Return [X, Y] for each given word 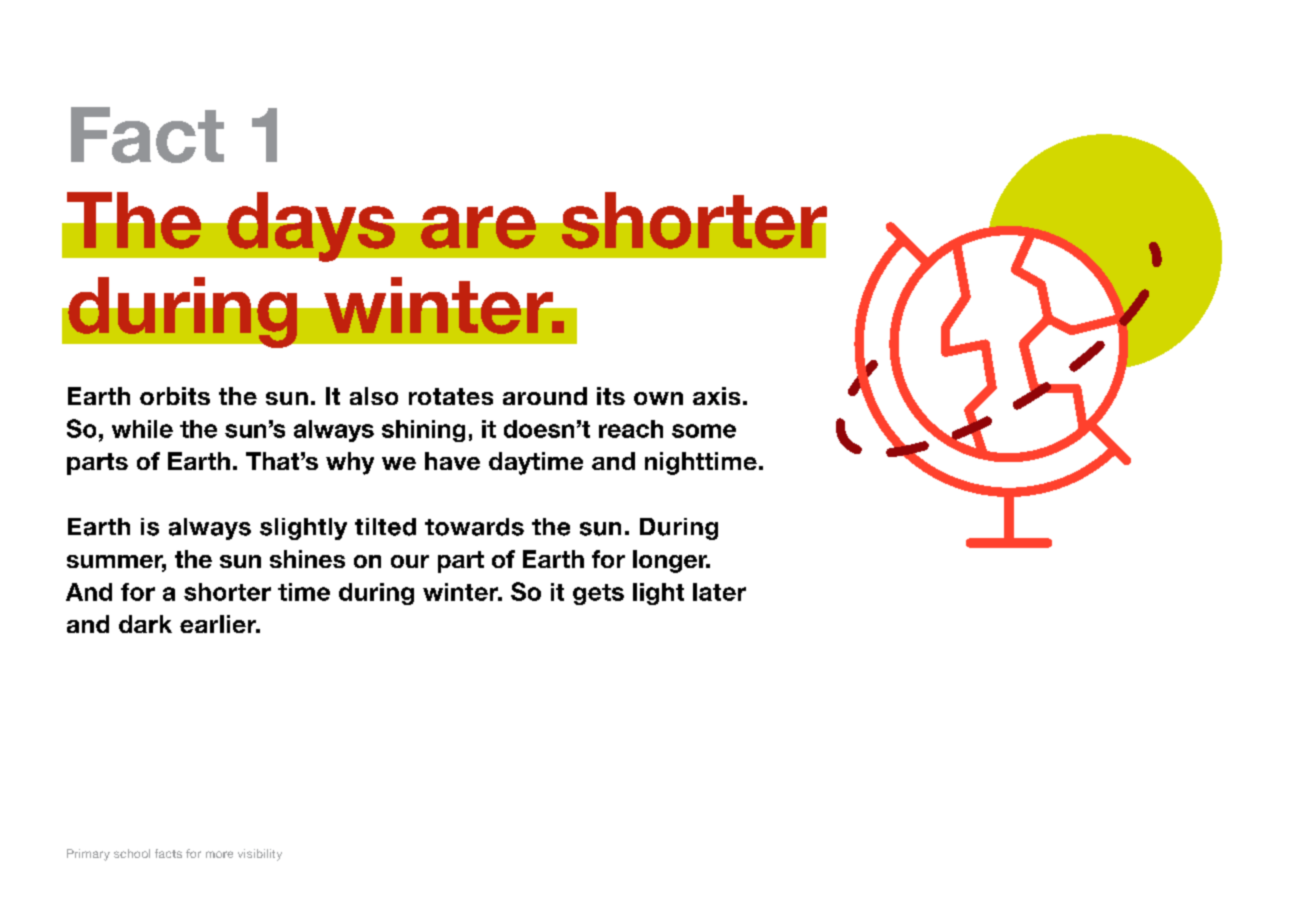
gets [598, 594]
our [410, 561]
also [374, 396]
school [132, 853]
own [658, 398]
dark [145, 624]
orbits [175, 396]
